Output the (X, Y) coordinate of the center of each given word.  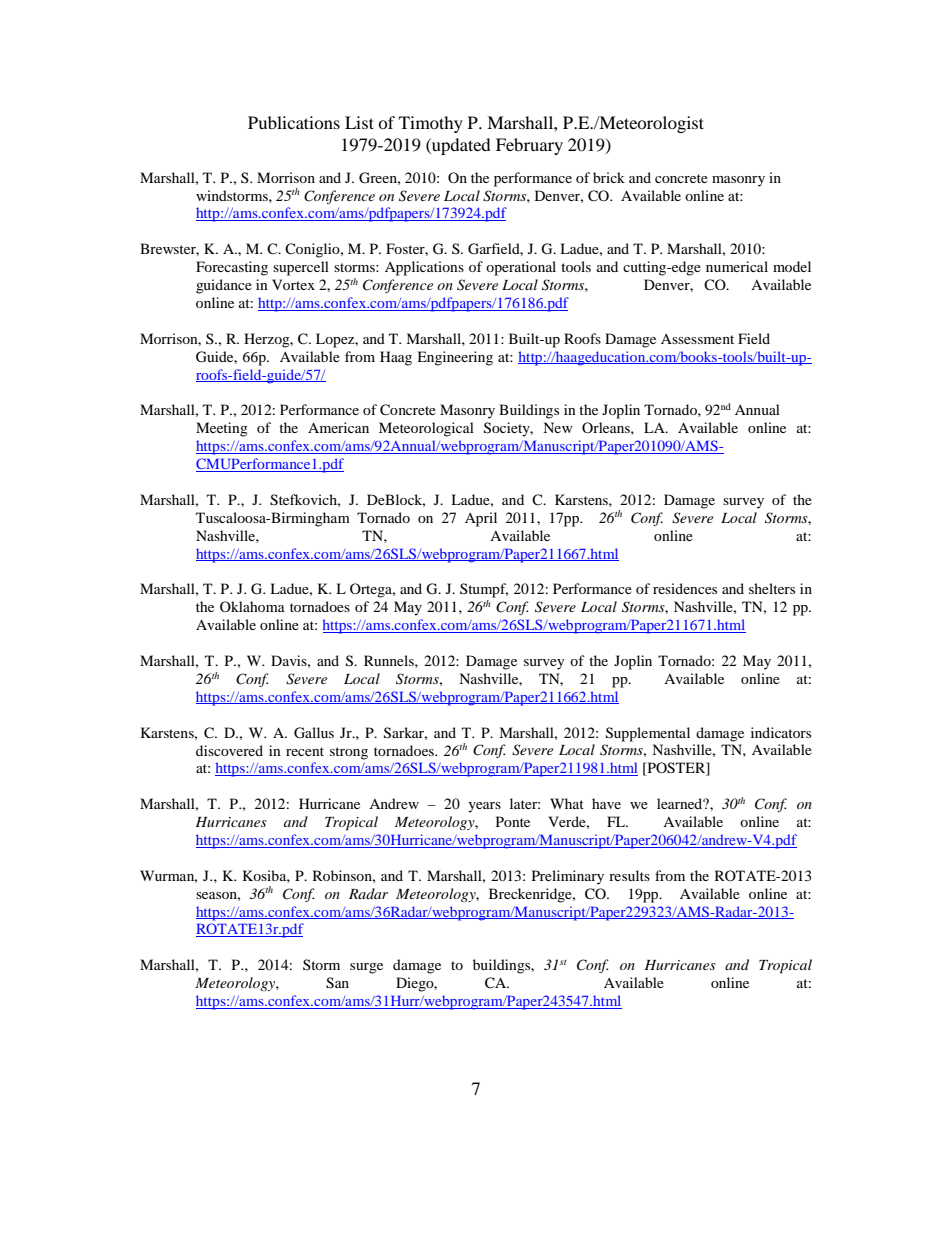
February (529, 146)
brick (609, 177)
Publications (294, 122)
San (337, 983)
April (481, 519)
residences (685, 588)
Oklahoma (252, 606)
